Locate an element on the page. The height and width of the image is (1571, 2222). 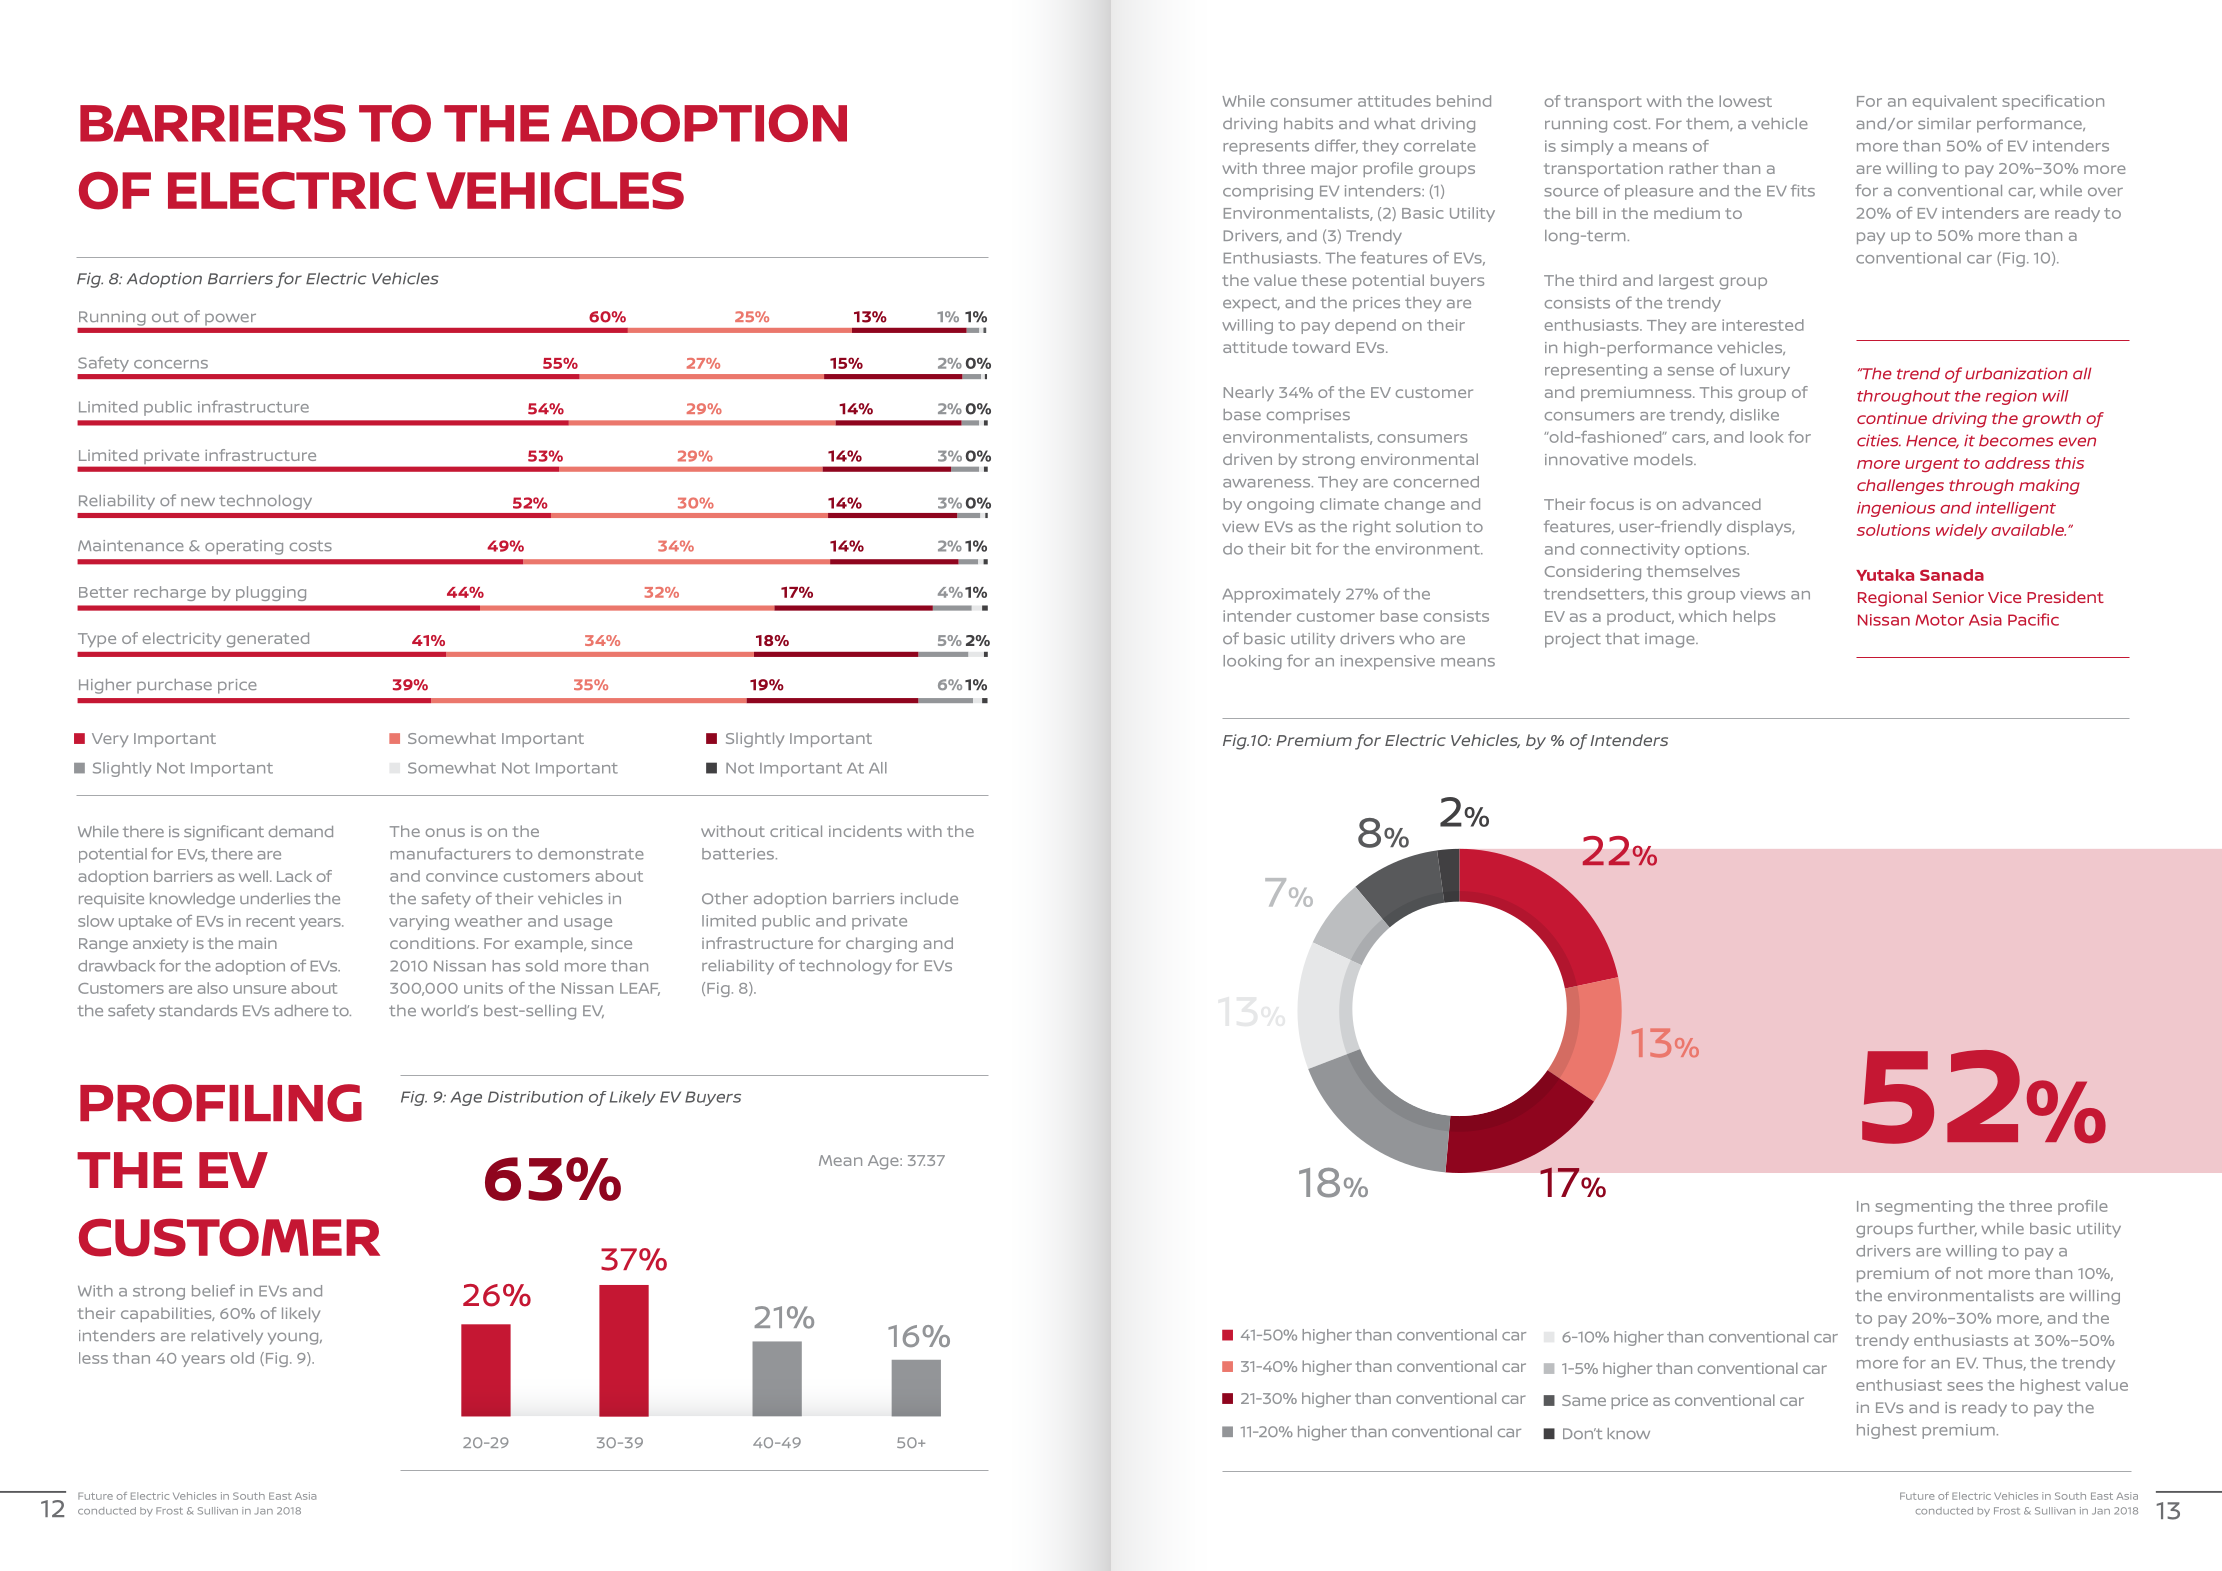
relatively is located at coordinates (227, 1337).
